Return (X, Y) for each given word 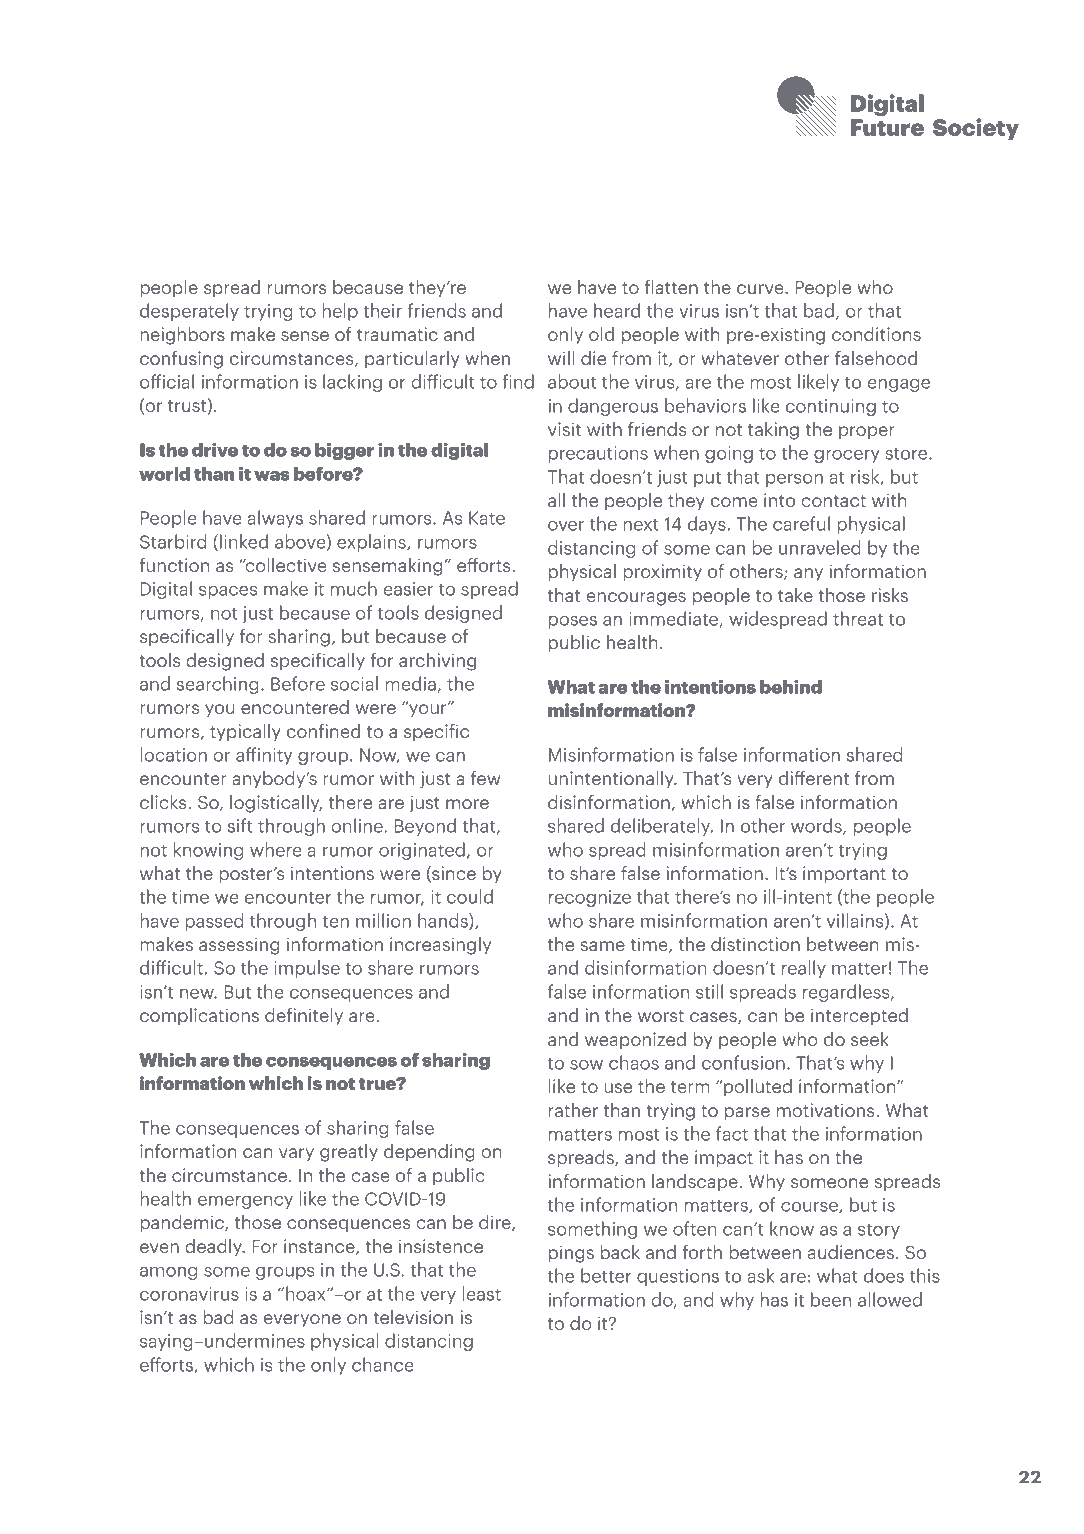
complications (199, 1017)
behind (791, 686)
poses (573, 622)
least (481, 1293)
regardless (847, 993)
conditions (876, 334)
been (831, 1299)
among (168, 1273)
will (561, 358)
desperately (189, 312)
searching (218, 685)
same (602, 946)
